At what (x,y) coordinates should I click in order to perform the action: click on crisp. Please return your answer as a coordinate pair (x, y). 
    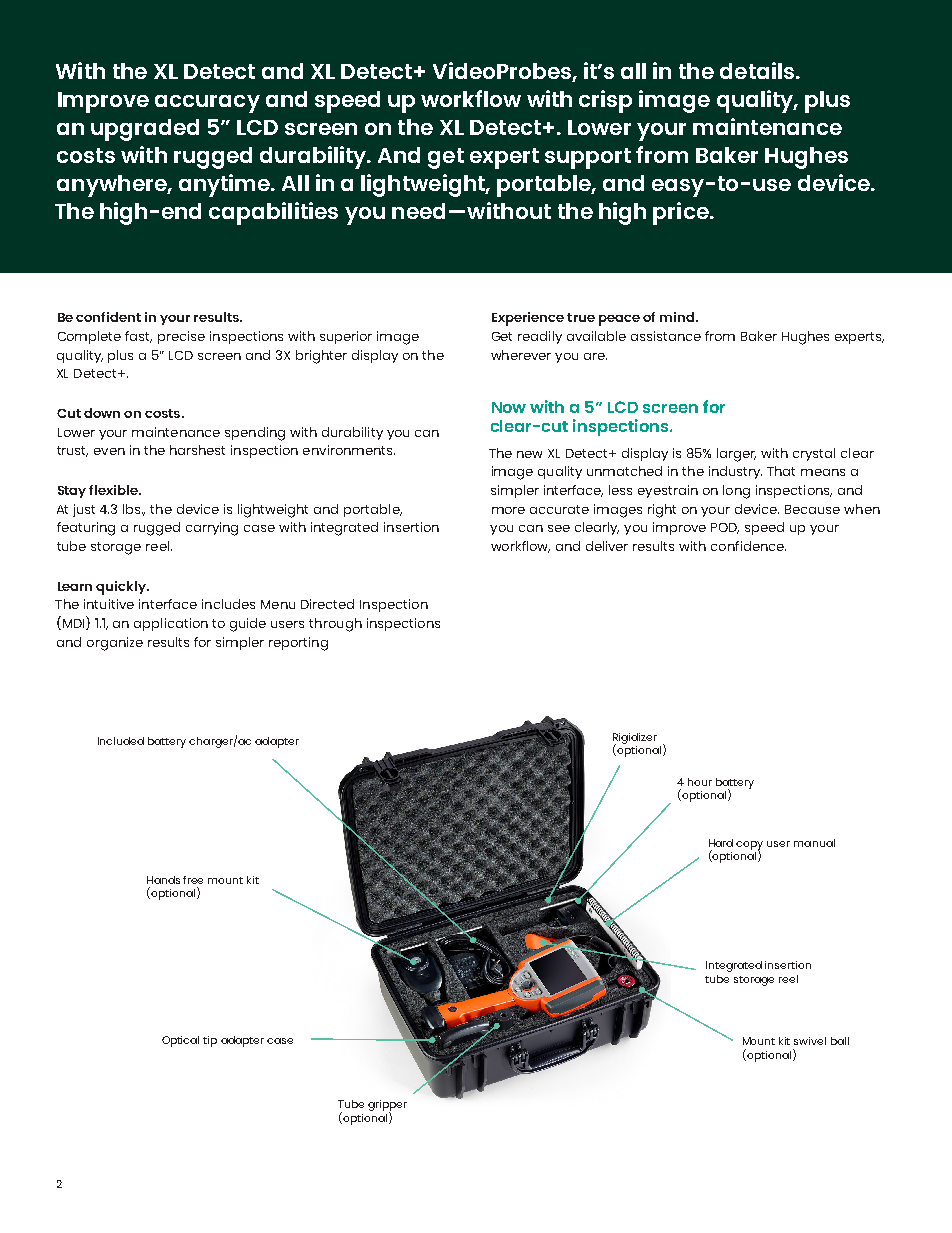
    Looking at the image, I should click on (605, 101).
